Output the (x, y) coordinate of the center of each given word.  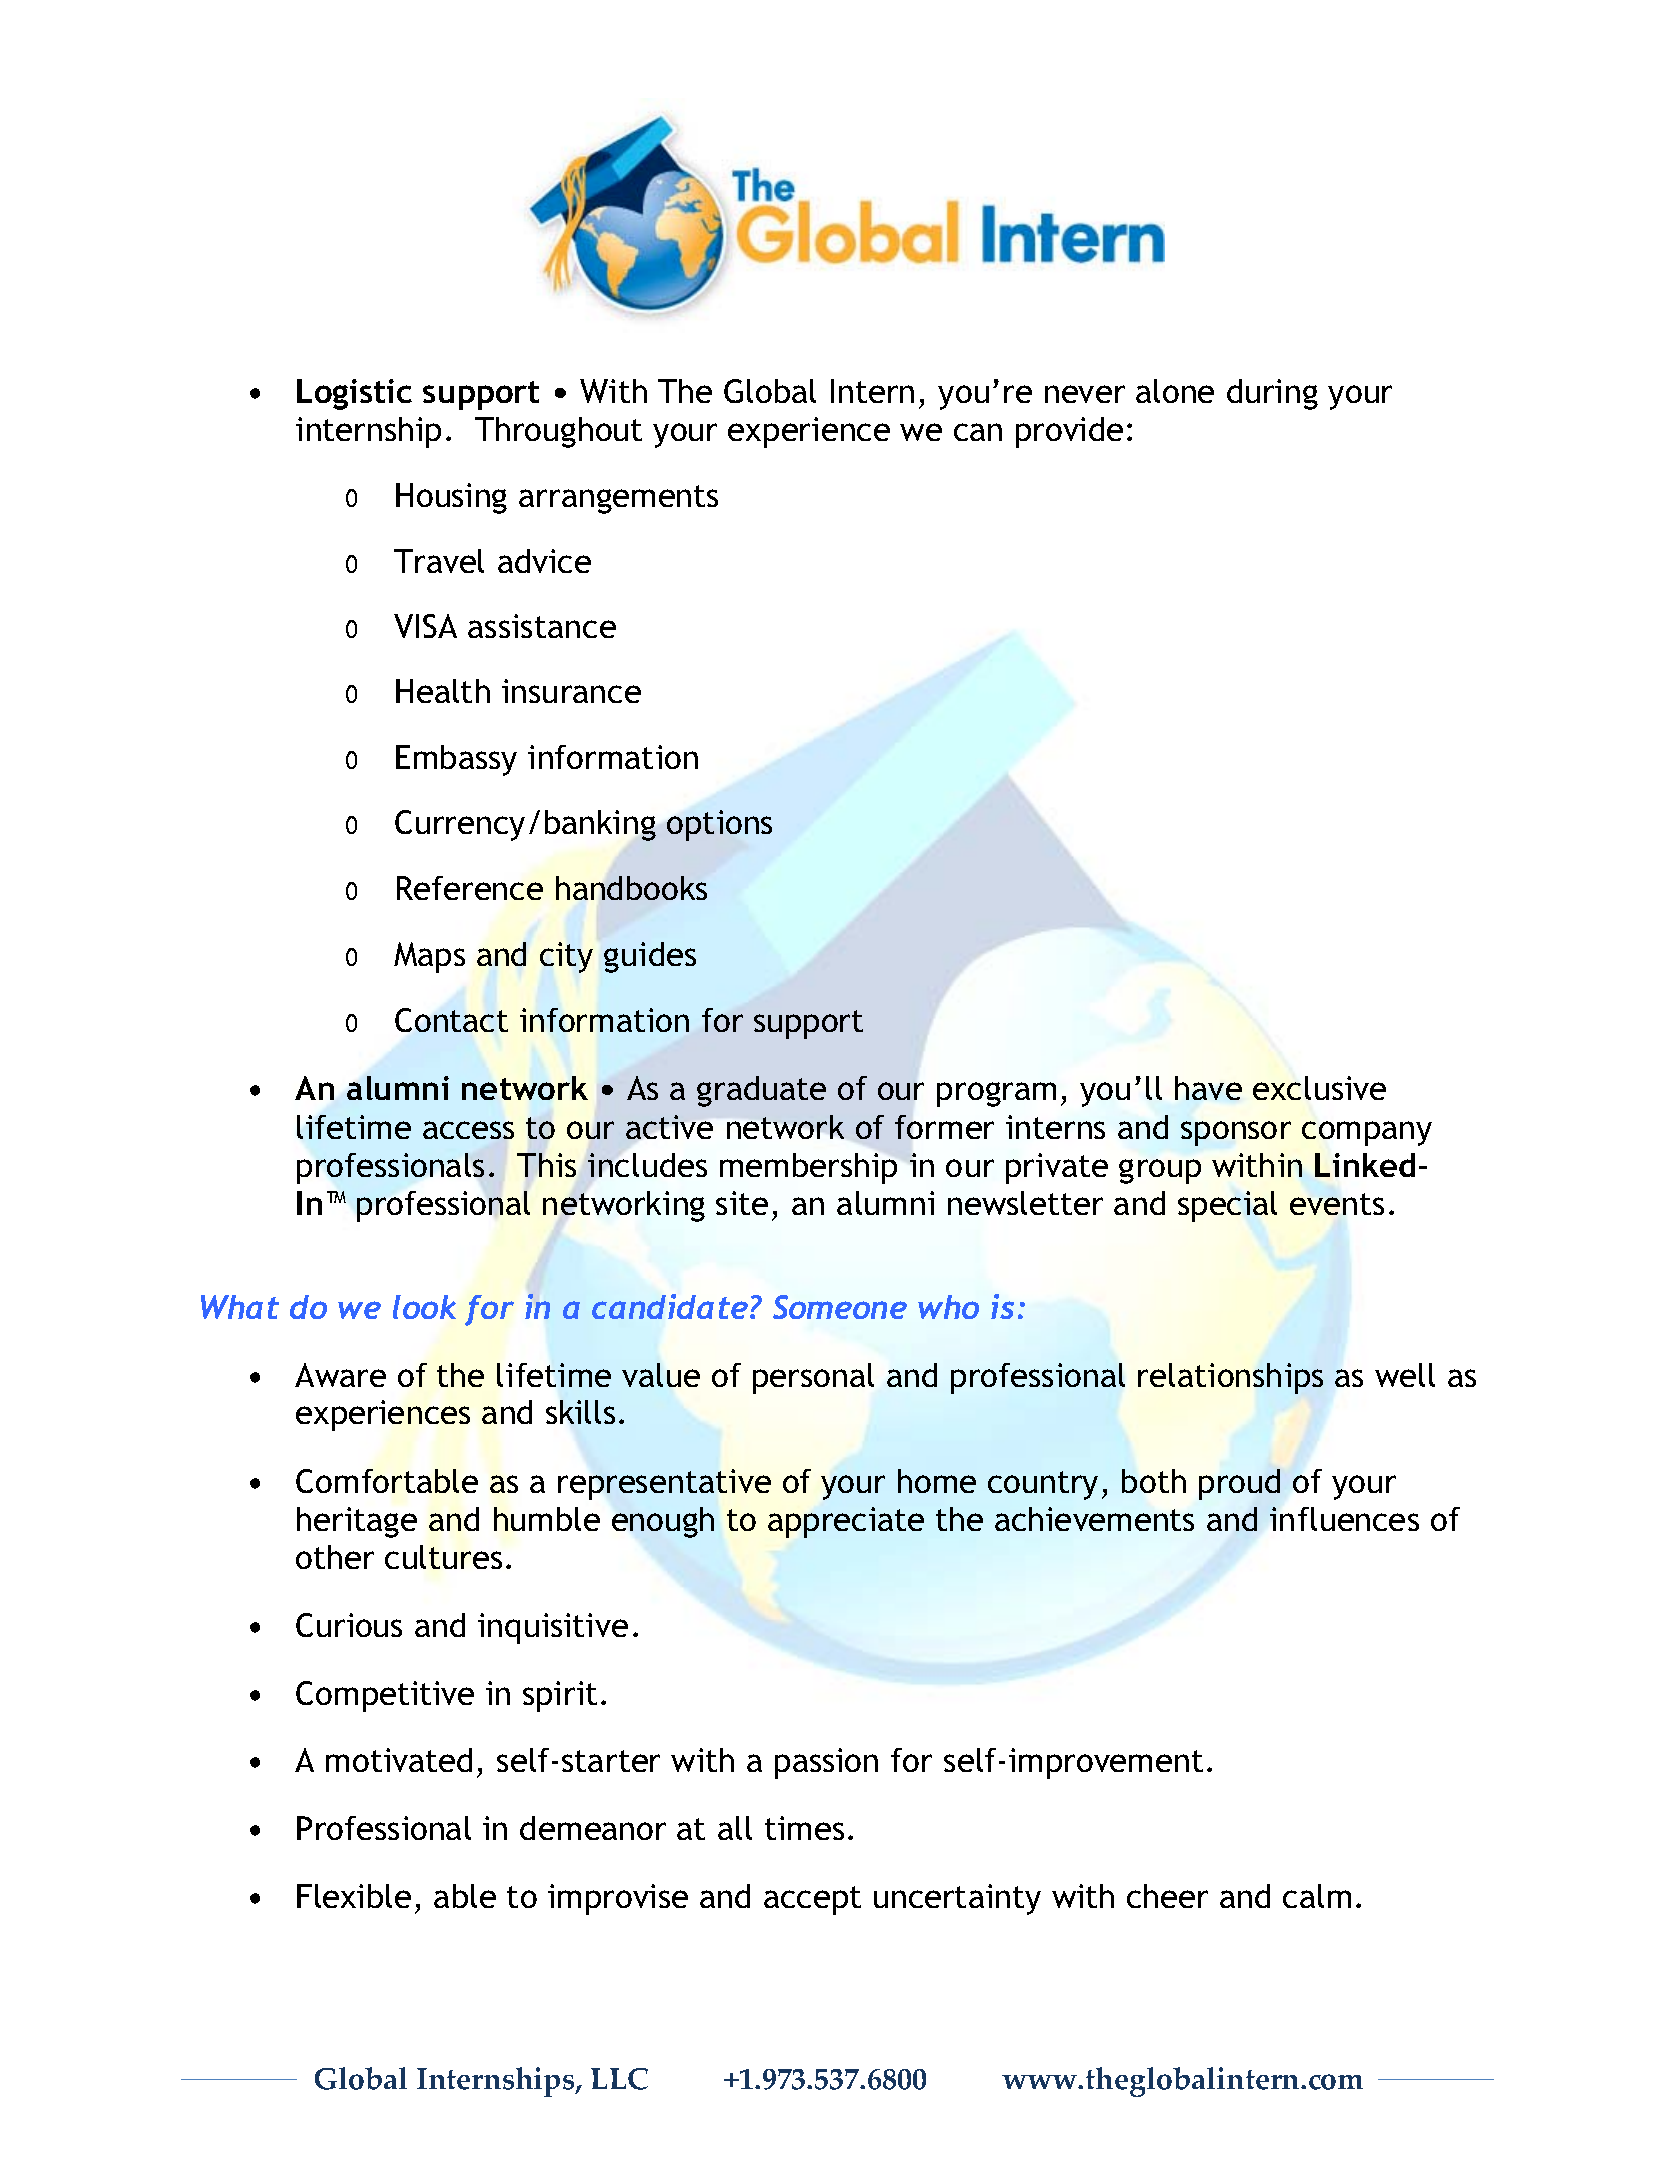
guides (650, 957)
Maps (429, 957)
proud (1239, 1484)
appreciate (846, 1522)
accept (812, 1900)
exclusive (1319, 1088)
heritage (357, 1522)
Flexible (354, 1896)
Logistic (354, 394)
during (1272, 394)
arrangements (618, 499)
